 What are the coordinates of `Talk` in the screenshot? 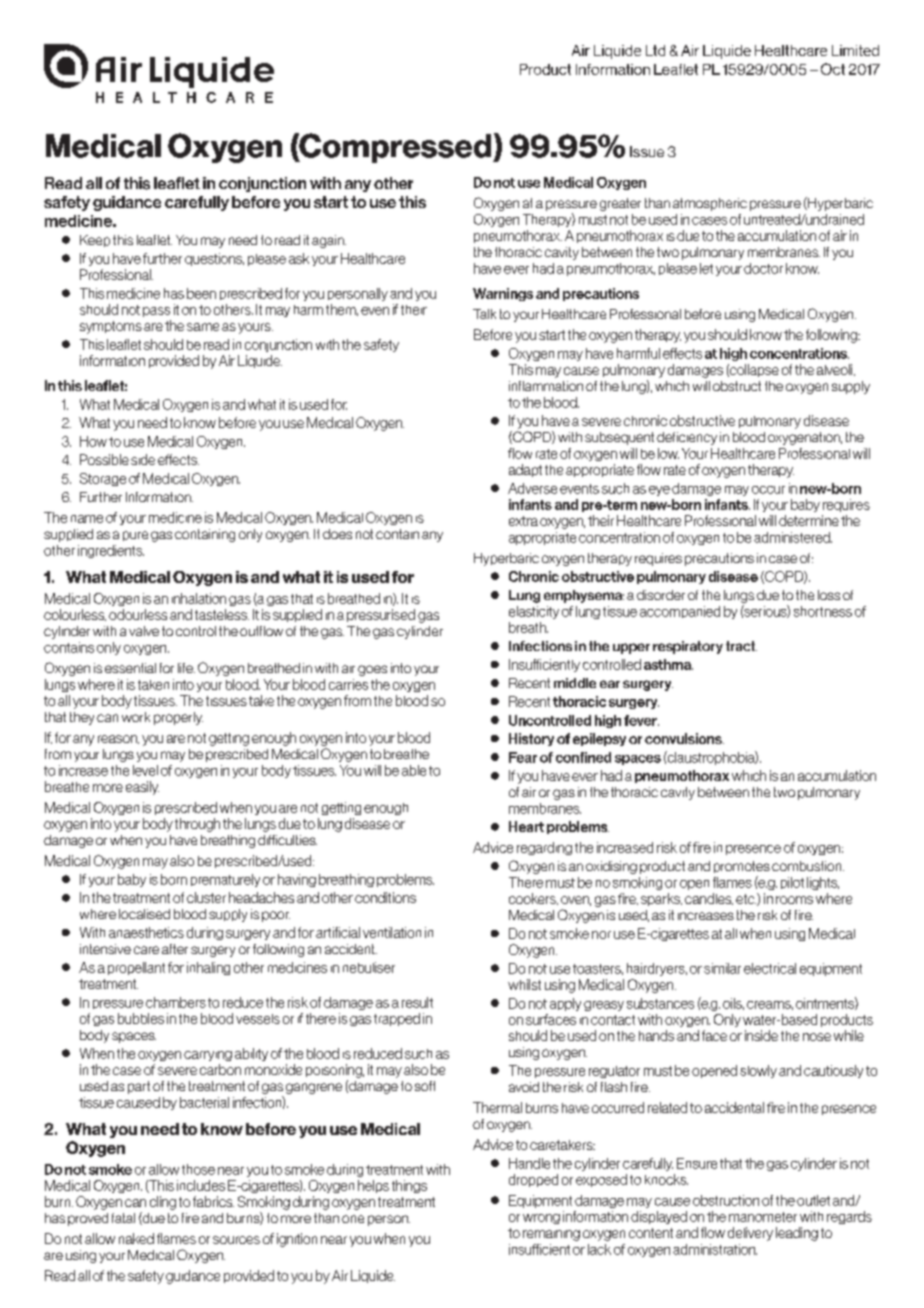 It's located at (484, 314).
